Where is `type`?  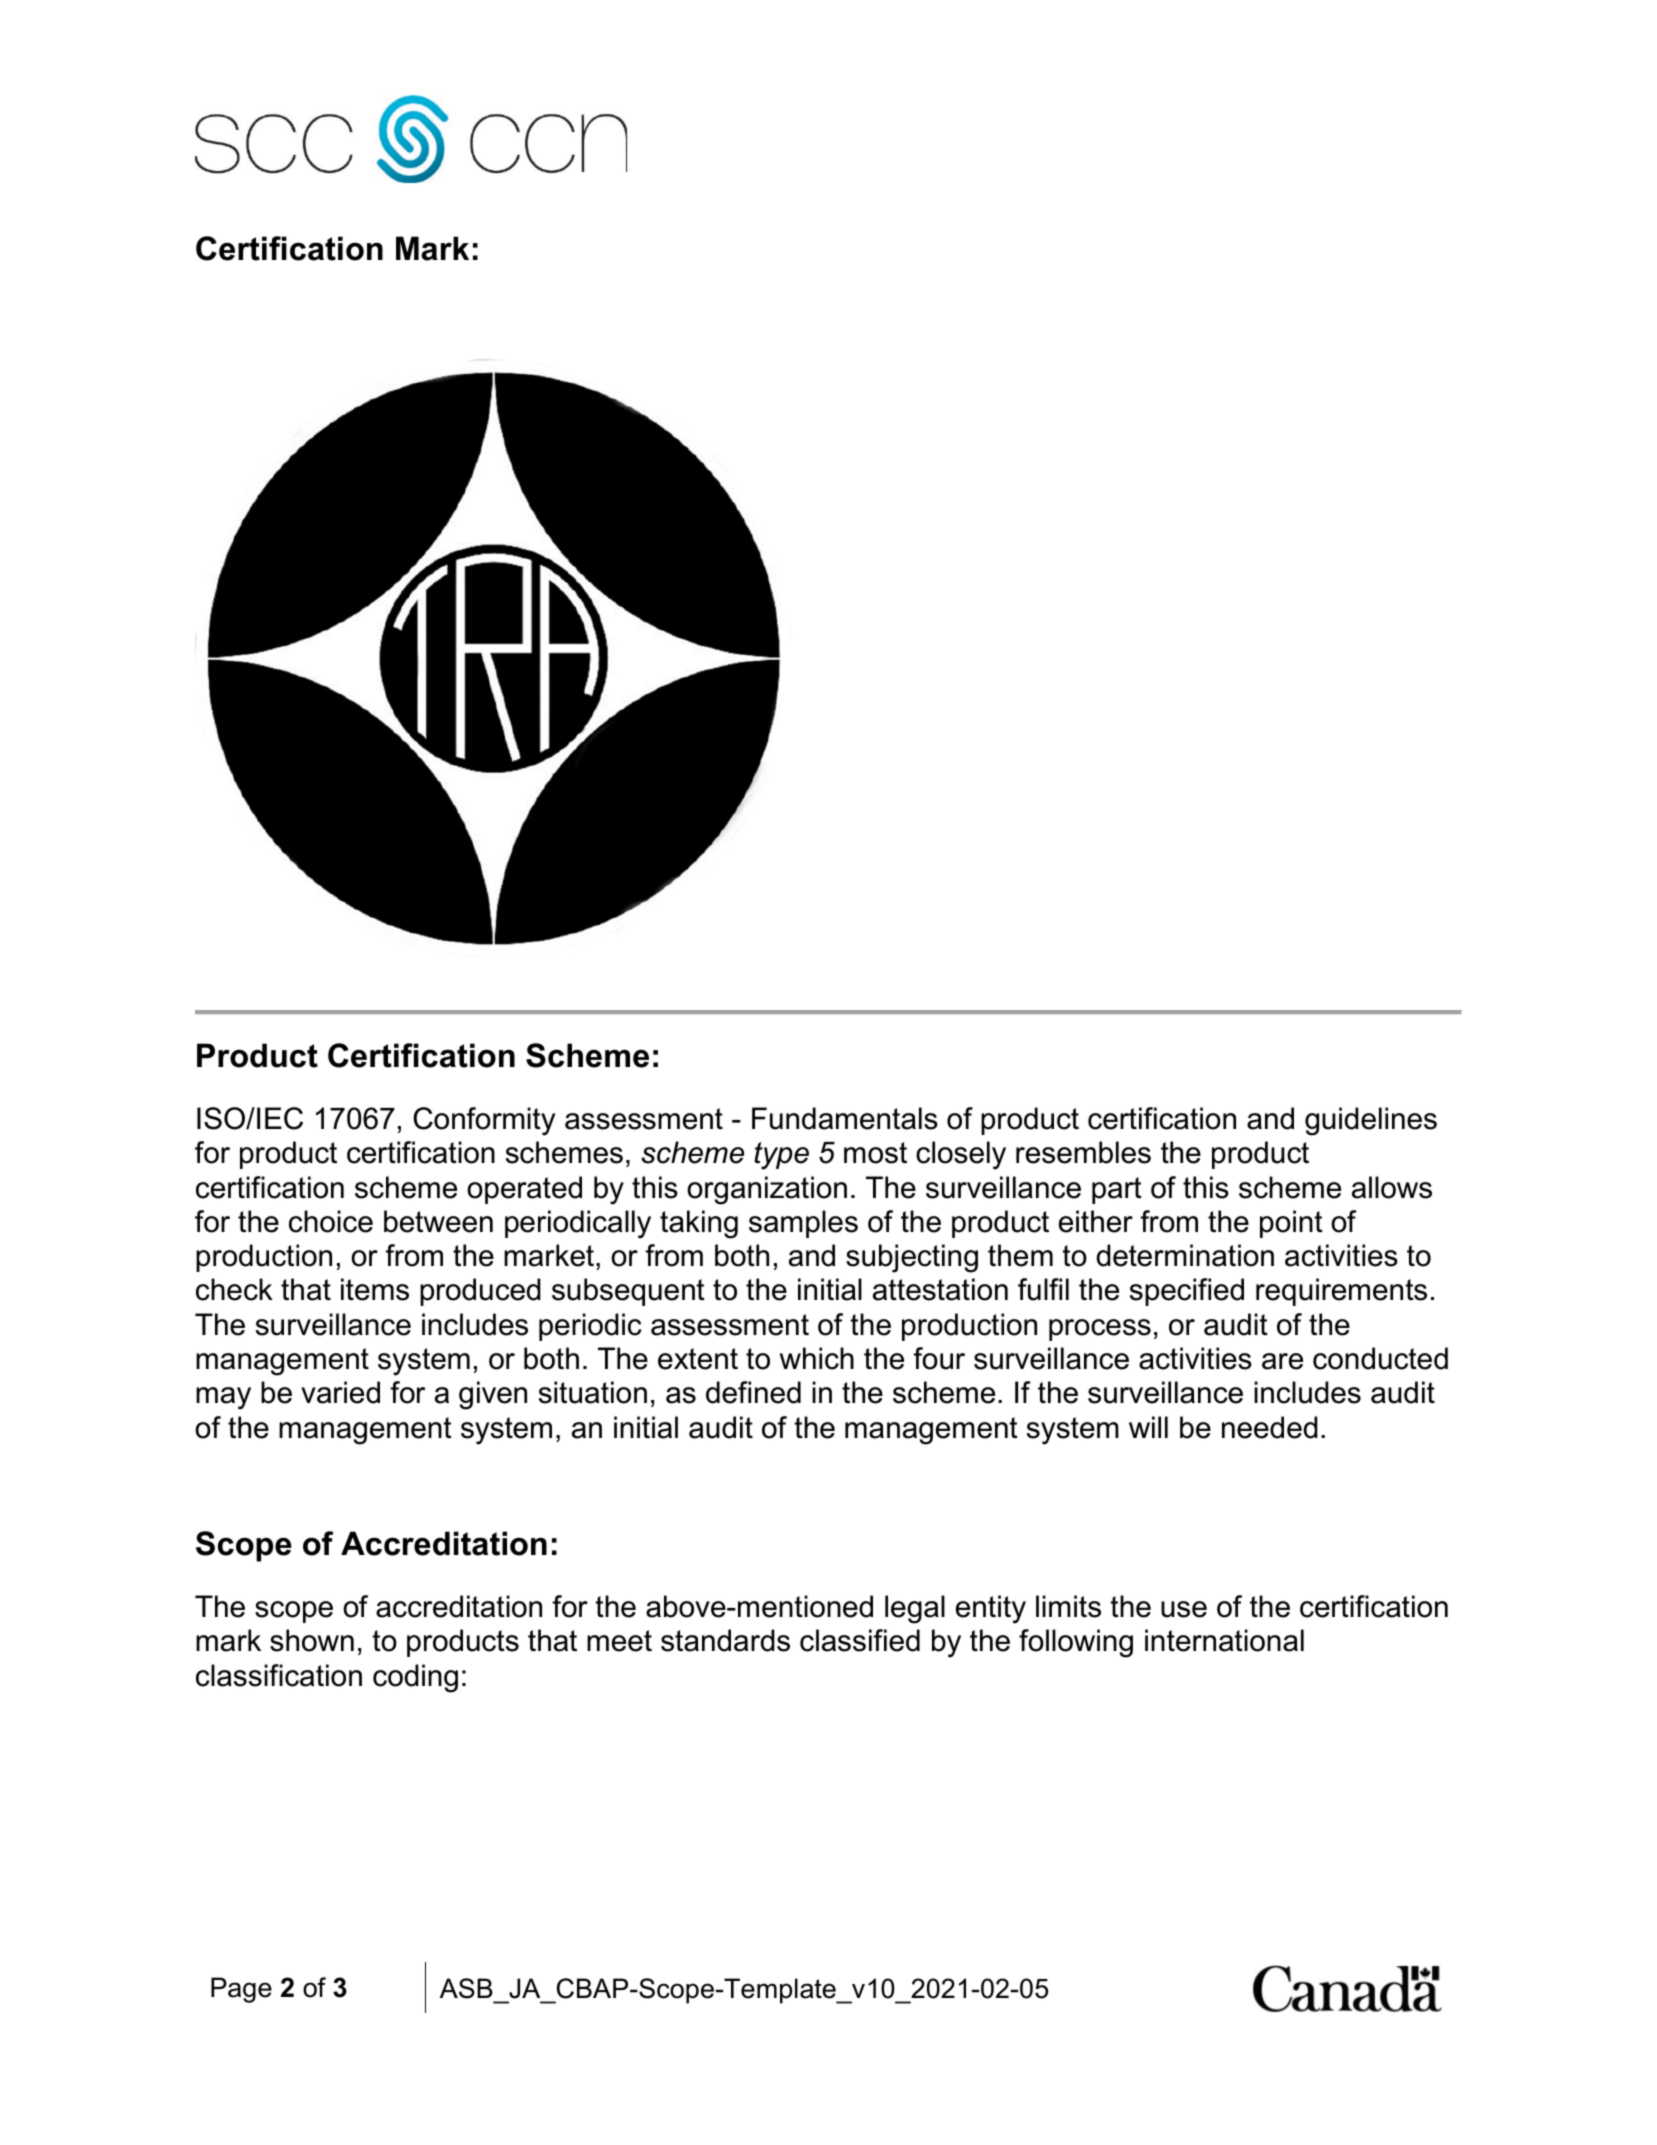
type is located at coordinates (781, 1156).
